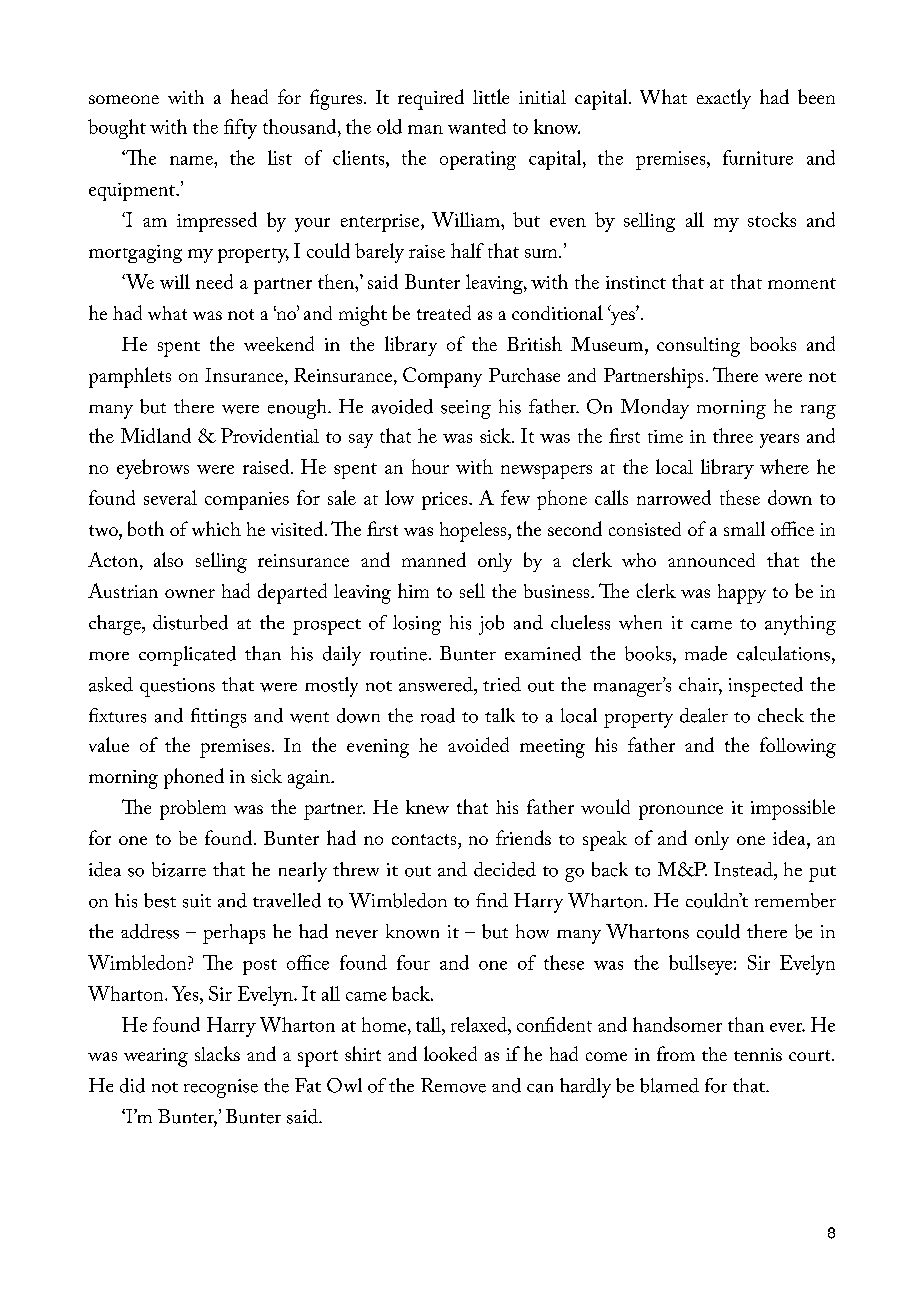 Image resolution: width=924 pixels, height=1308 pixels. Describe the element at coordinates (413, 590) in the page. I see `him` at that location.
